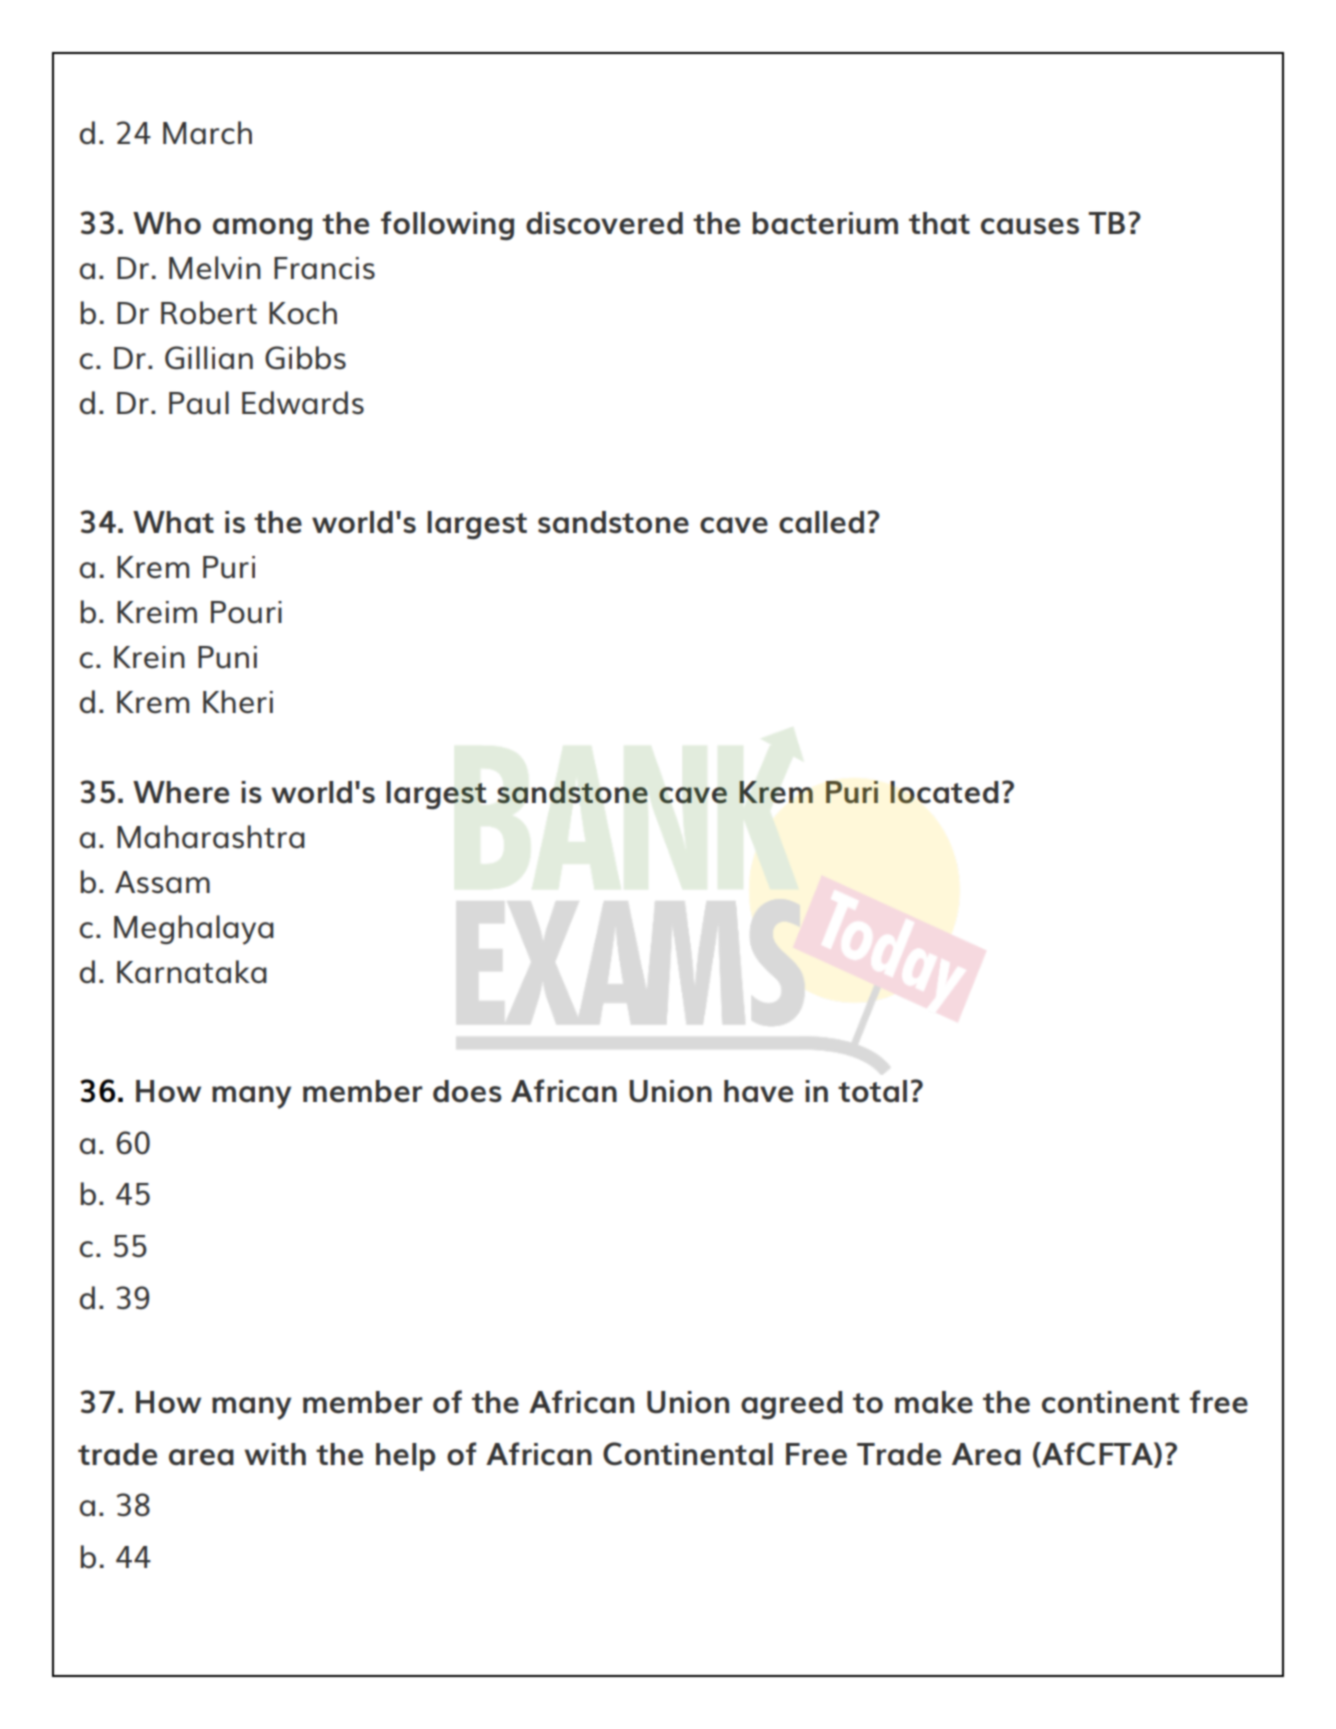  What do you see at coordinates (821, 522) in the image?
I see `called` at bounding box center [821, 522].
